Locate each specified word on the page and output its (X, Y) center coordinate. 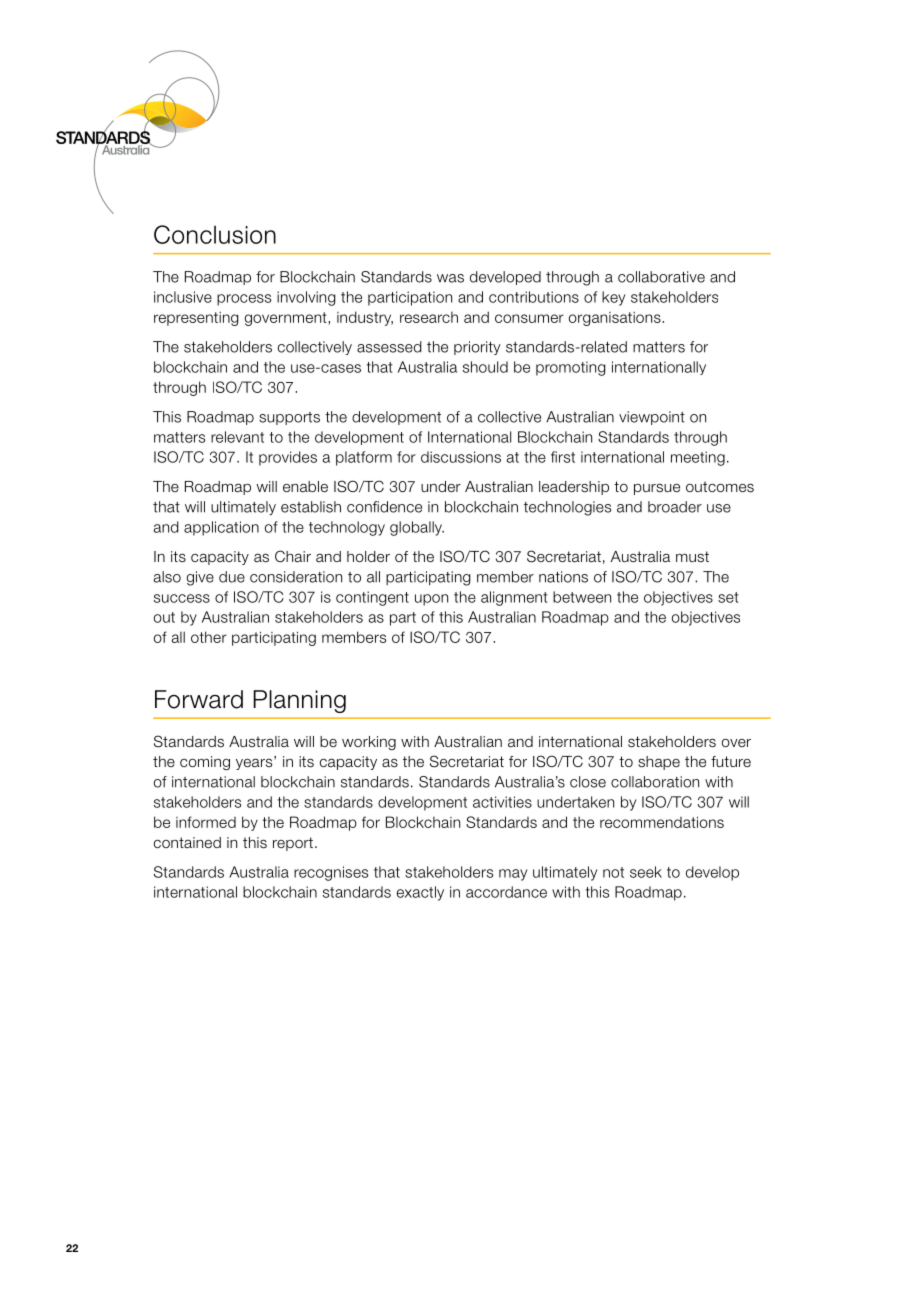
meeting (698, 458)
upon (431, 600)
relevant (237, 437)
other (209, 637)
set (728, 597)
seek (646, 872)
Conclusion (215, 234)
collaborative (661, 277)
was (450, 278)
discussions (461, 457)
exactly (420, 893)
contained (187, 843)
